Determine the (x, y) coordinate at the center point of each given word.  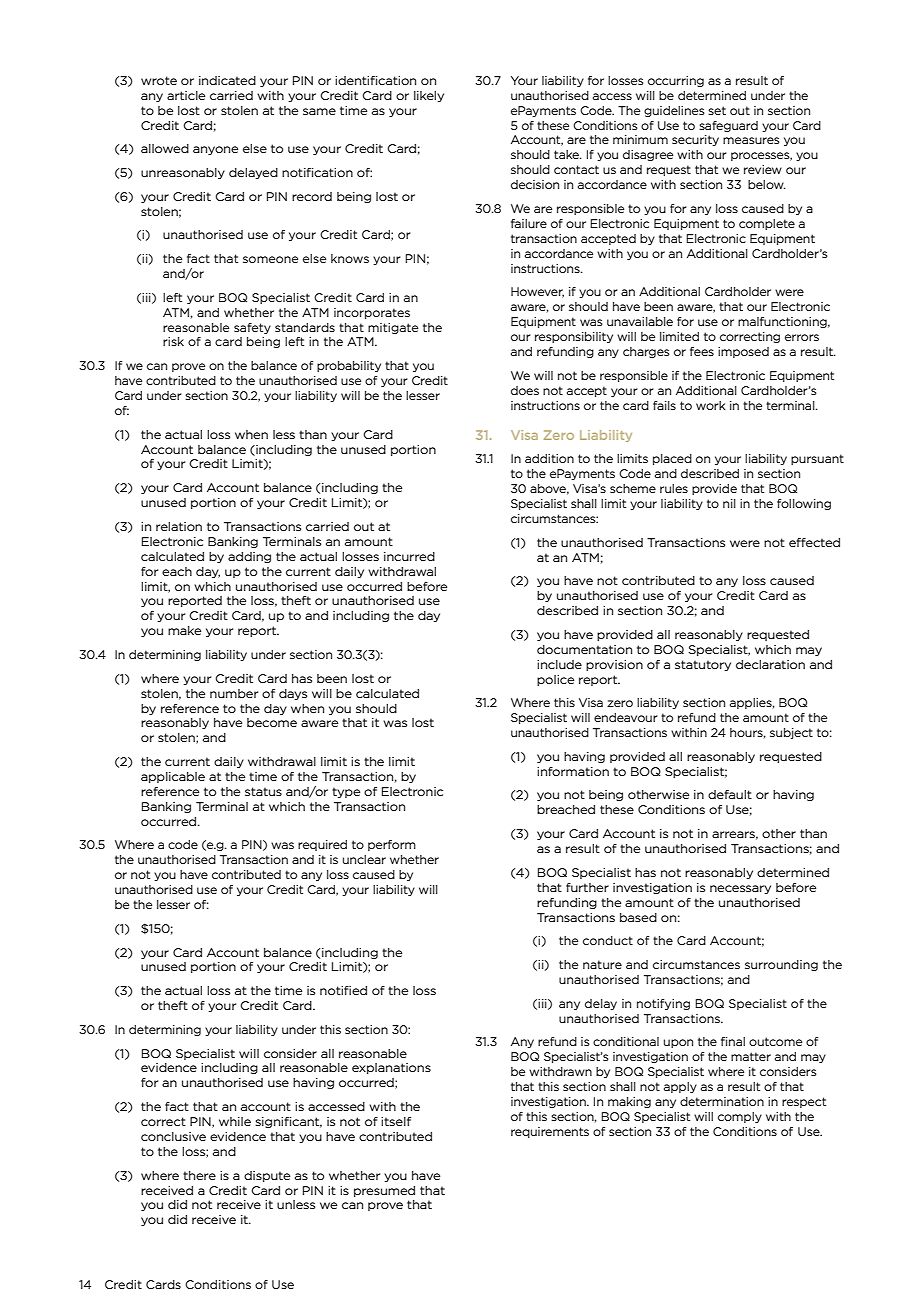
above (549, 489)
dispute (267, 1176)
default (730, 794)
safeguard (728, 126)
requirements (550, 1132)
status (263, 791)
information (573, 771)
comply (740, 1117)
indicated (227, 80)
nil (729, 503)
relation (179, 526)
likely (429, 96)
